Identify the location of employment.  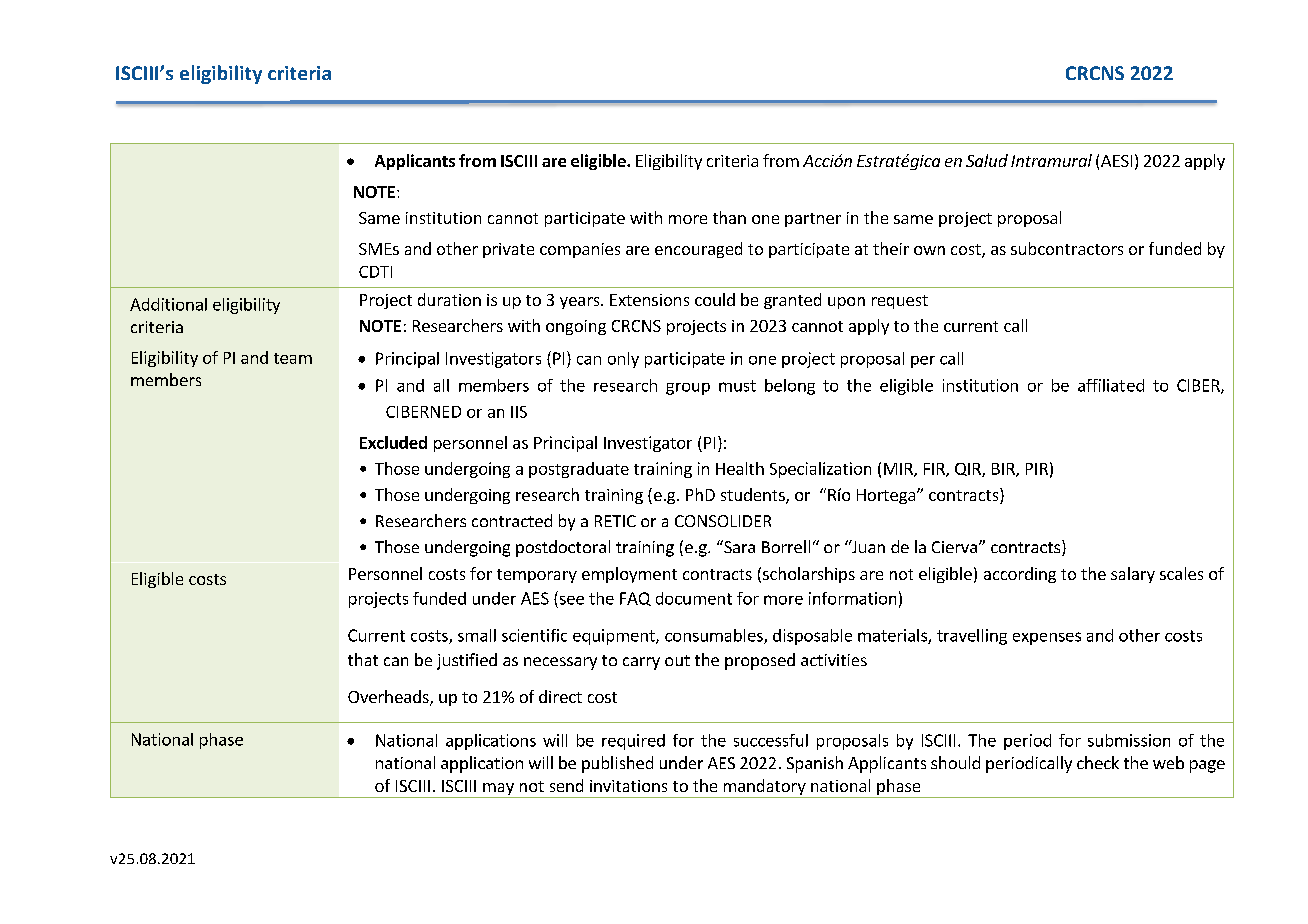
(629, 575).
